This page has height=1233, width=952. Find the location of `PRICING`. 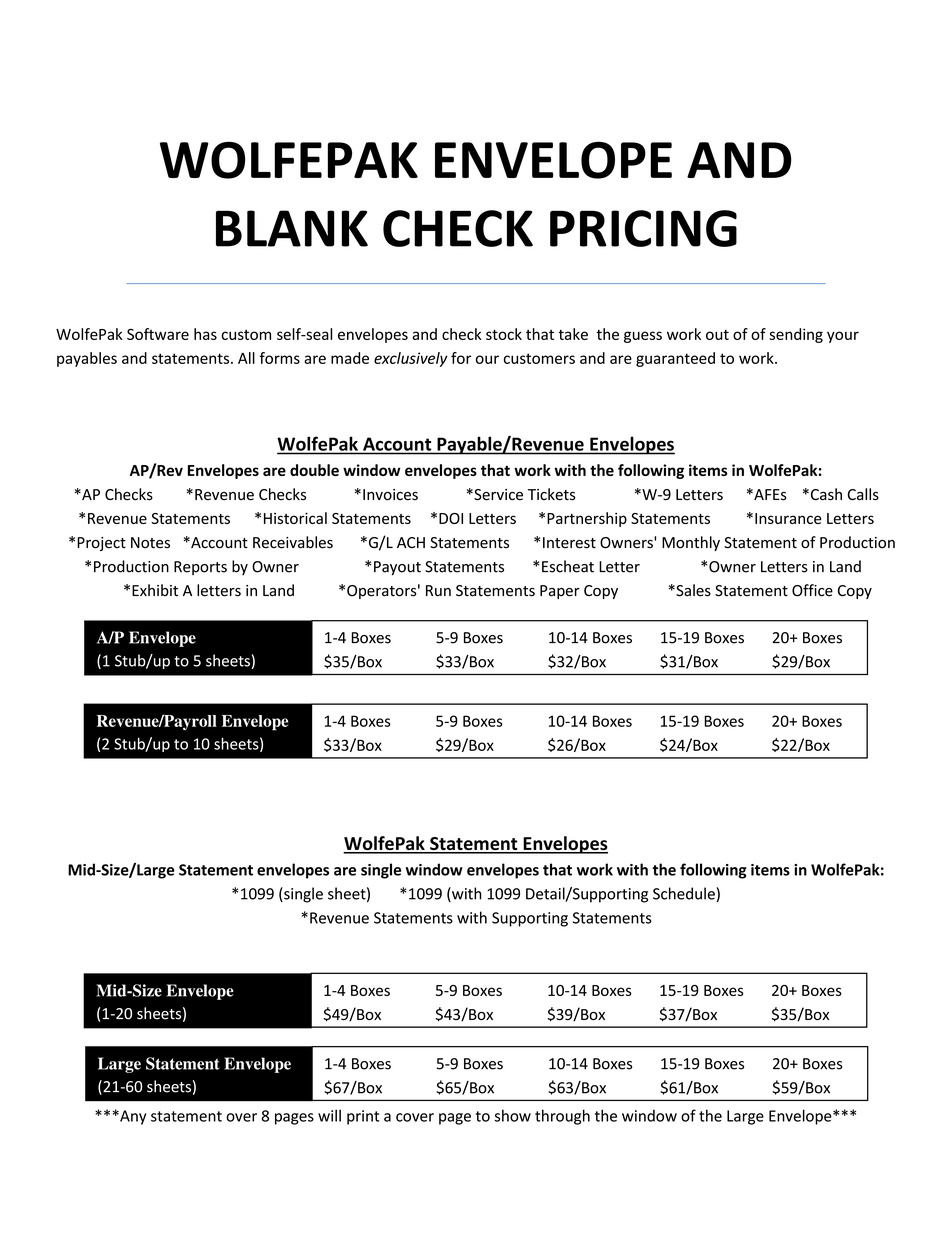

PRICING is located at coordinates (643, 228).
